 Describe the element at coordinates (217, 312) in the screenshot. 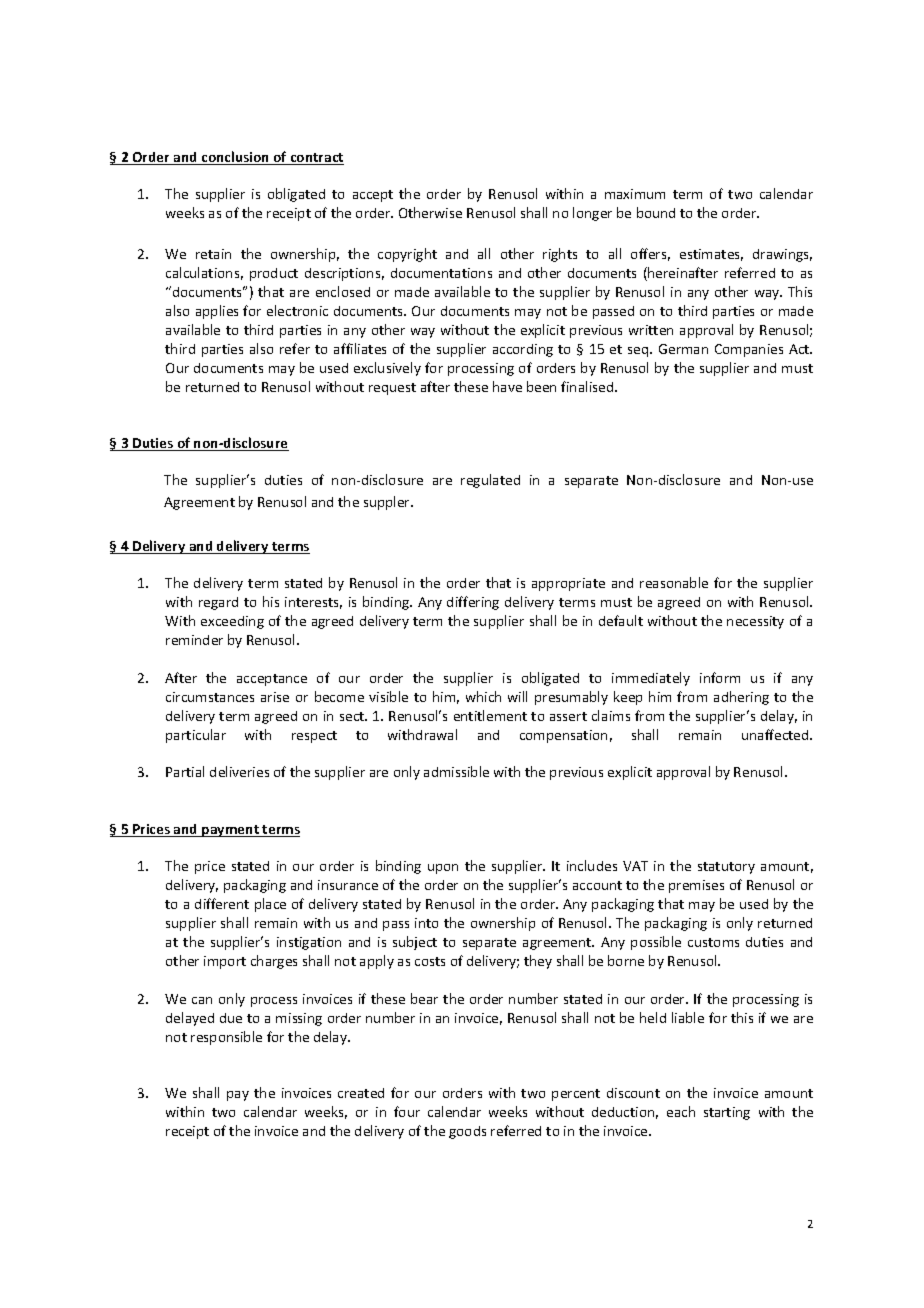

I see `applies` at that location.
